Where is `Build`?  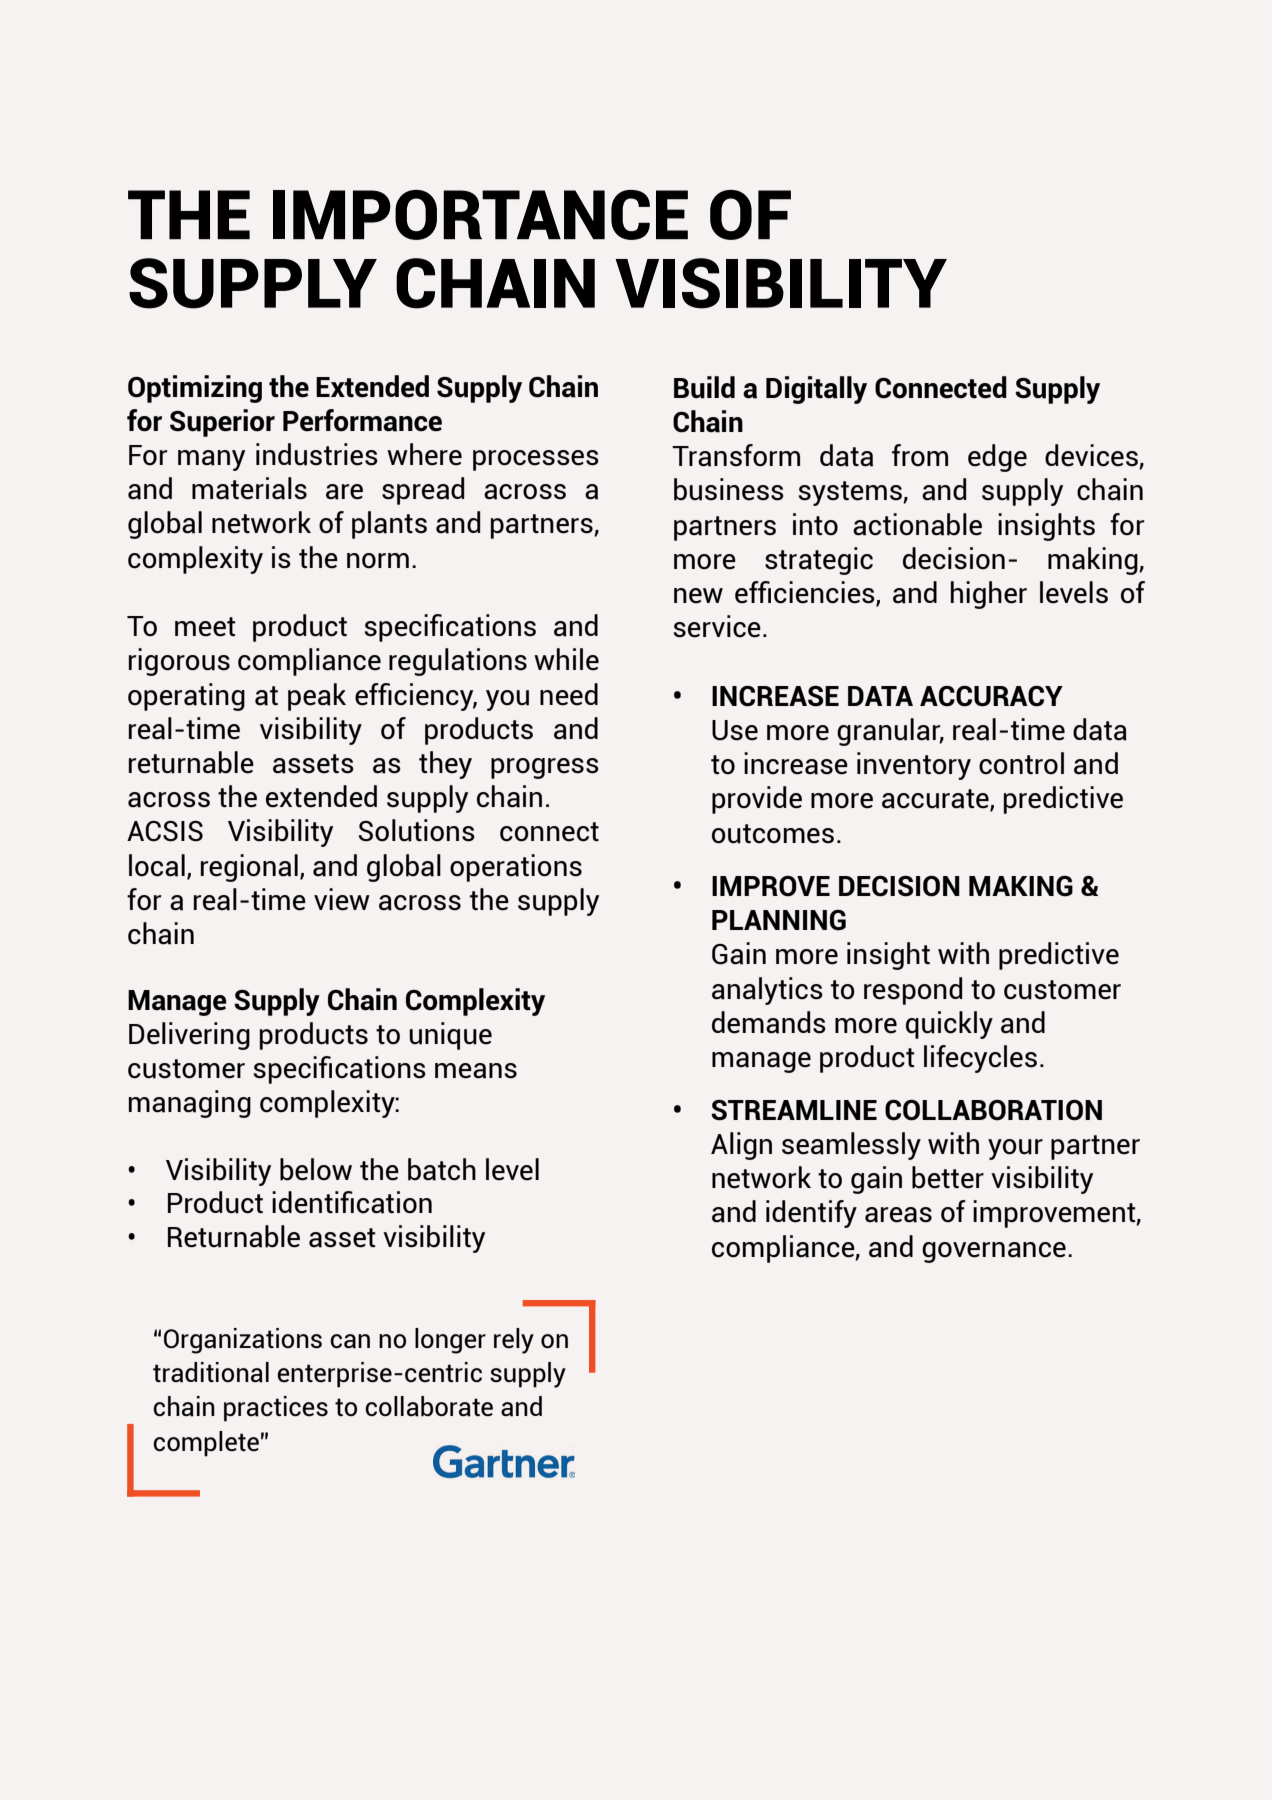 Build is located at coordinates (704, 387).
